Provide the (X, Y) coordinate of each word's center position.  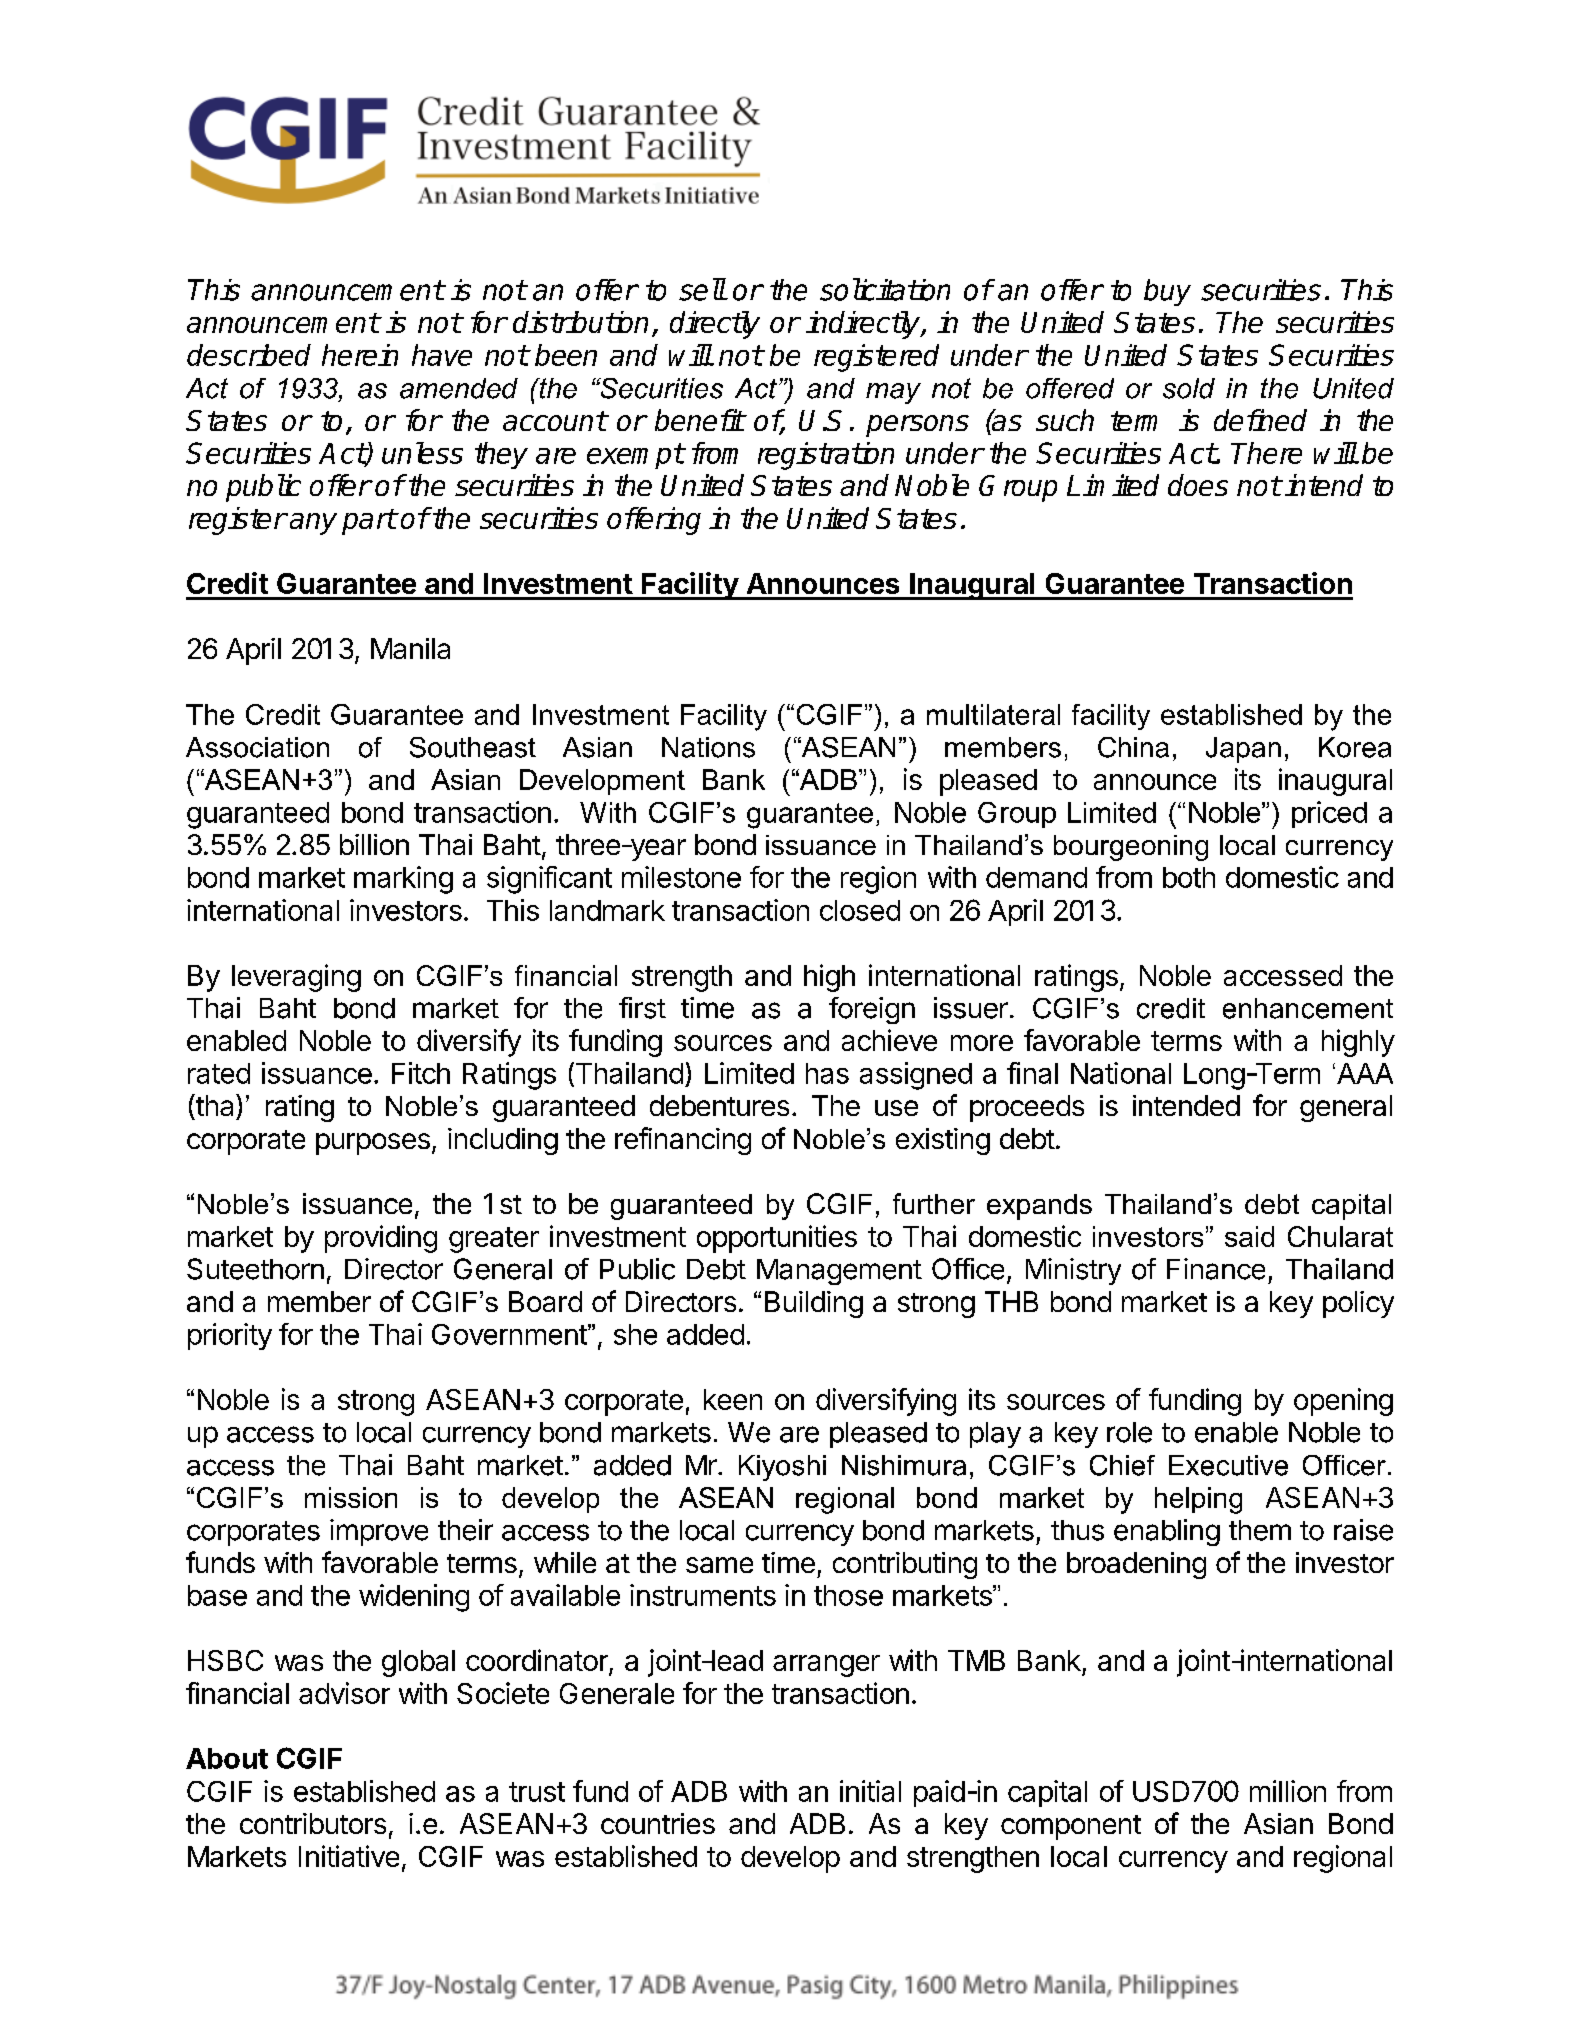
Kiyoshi (782, 1468)
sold (1189, 388)
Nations (708, 747)
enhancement (1308, 1008)
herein (360, 355)
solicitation (885, 289)
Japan (1243, 750)
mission (351, 1497)
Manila (410, 648)
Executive (1228, 1465)
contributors (313, 1823)
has (827, 1073)
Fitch (421, 1073)
